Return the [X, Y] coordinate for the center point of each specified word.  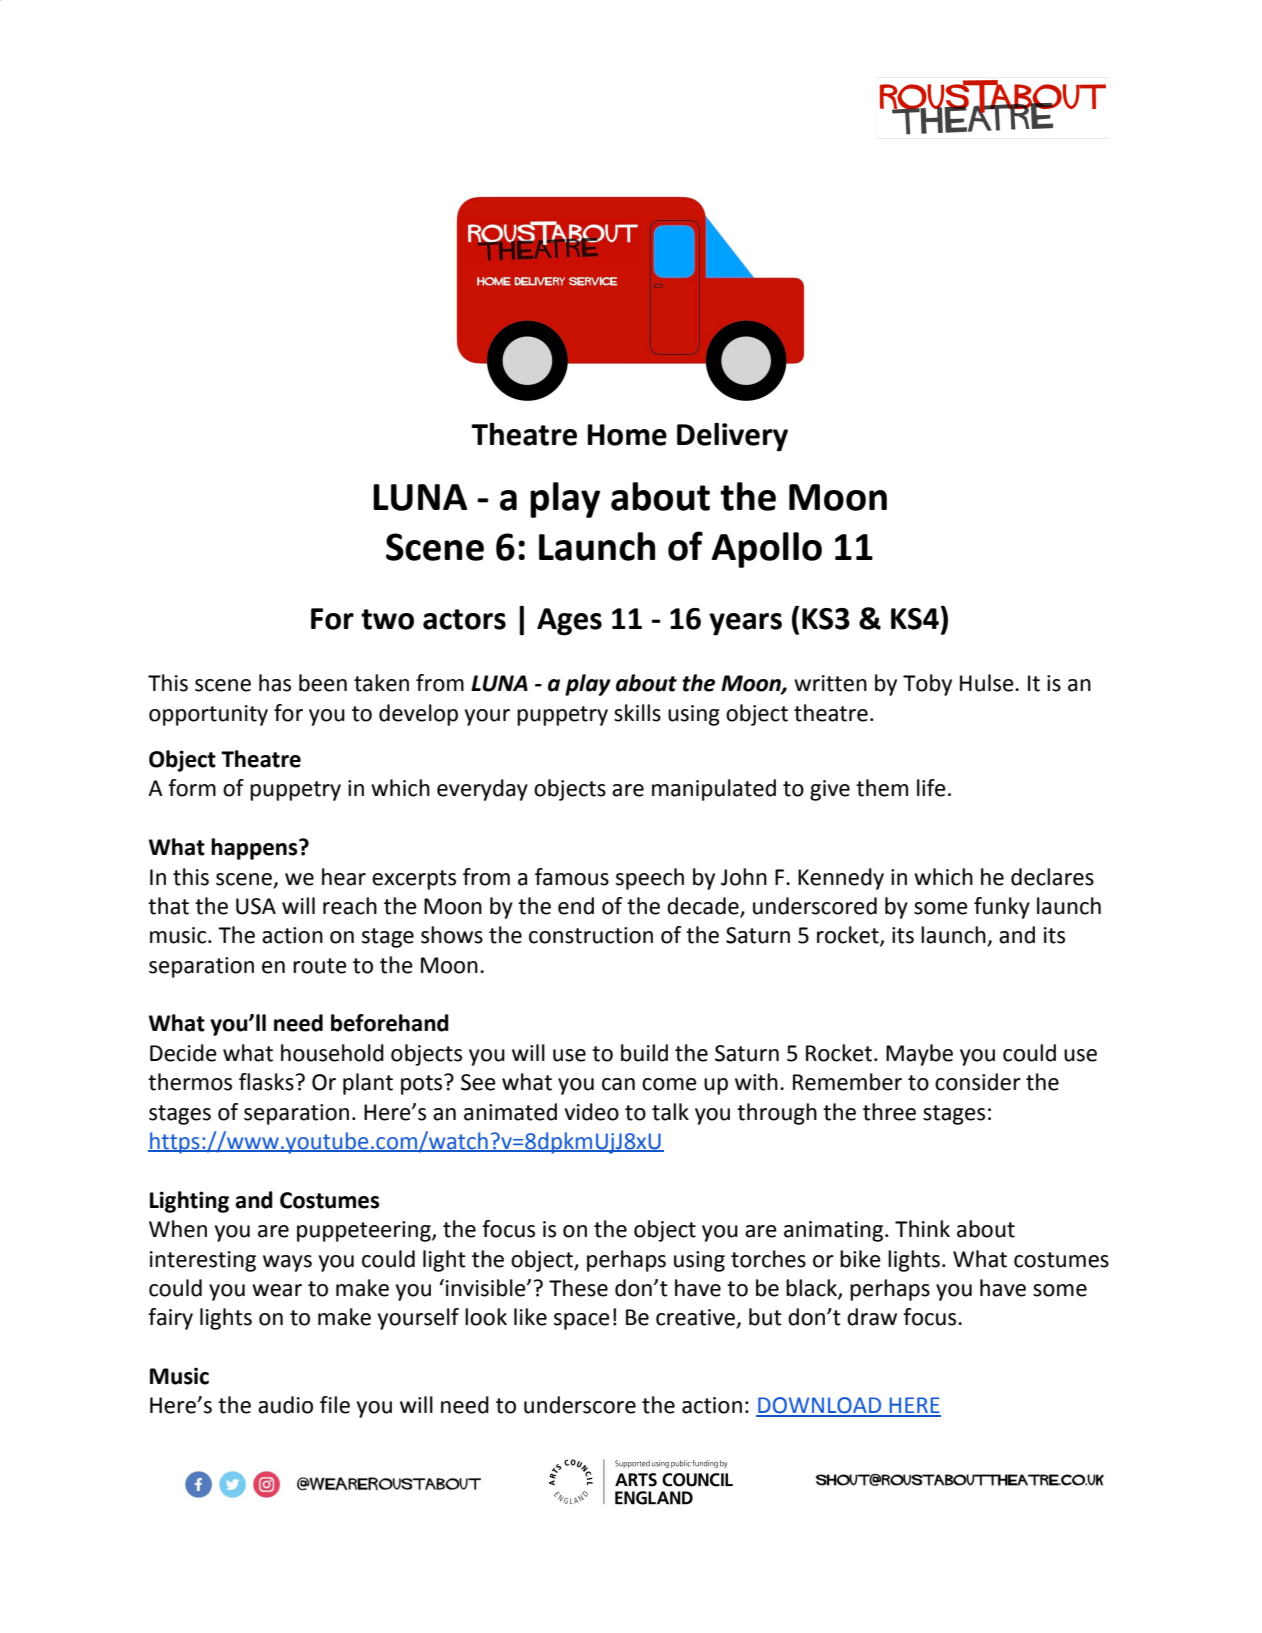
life [931, 788]
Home [627, 435]
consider [978, 1082]
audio [285, 1405]
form [192, 788]
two [387, 619]
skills [637, 713]
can [618, 1084]
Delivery [732, 437]
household [332, 1053]
